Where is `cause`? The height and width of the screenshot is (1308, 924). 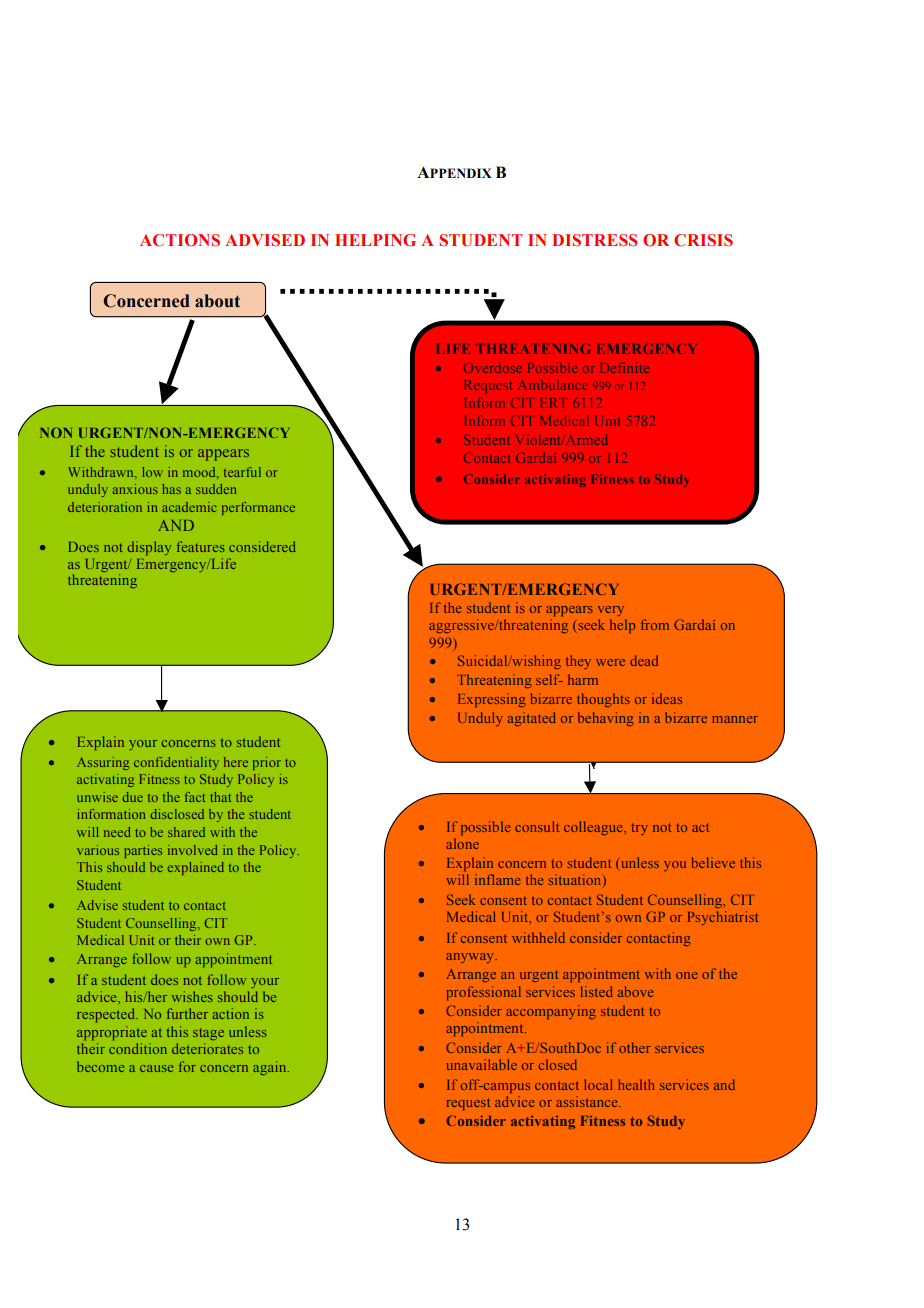 cause is located at coordinates (156, 1068).
